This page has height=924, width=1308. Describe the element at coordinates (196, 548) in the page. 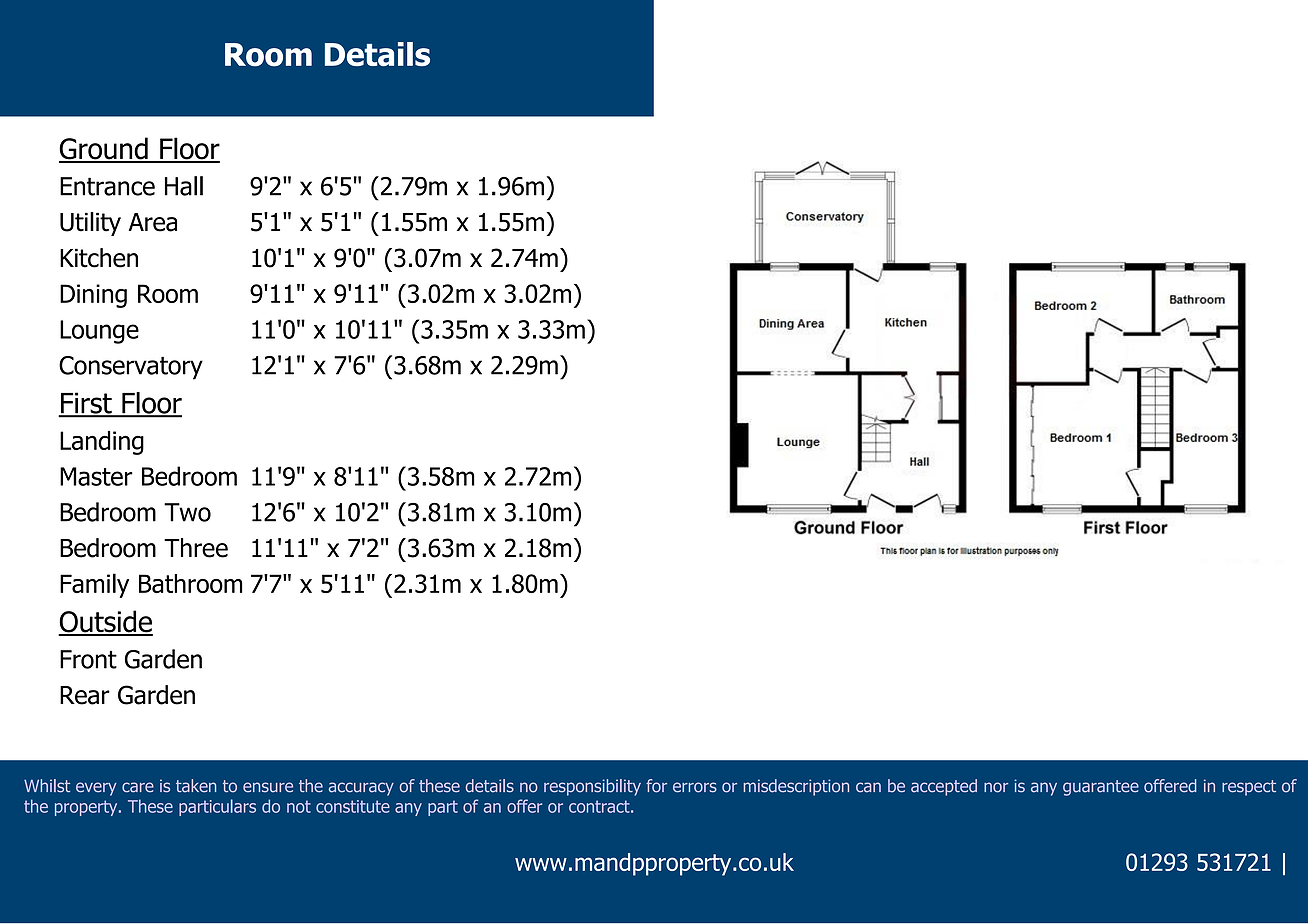

I see `Three` at that location.
